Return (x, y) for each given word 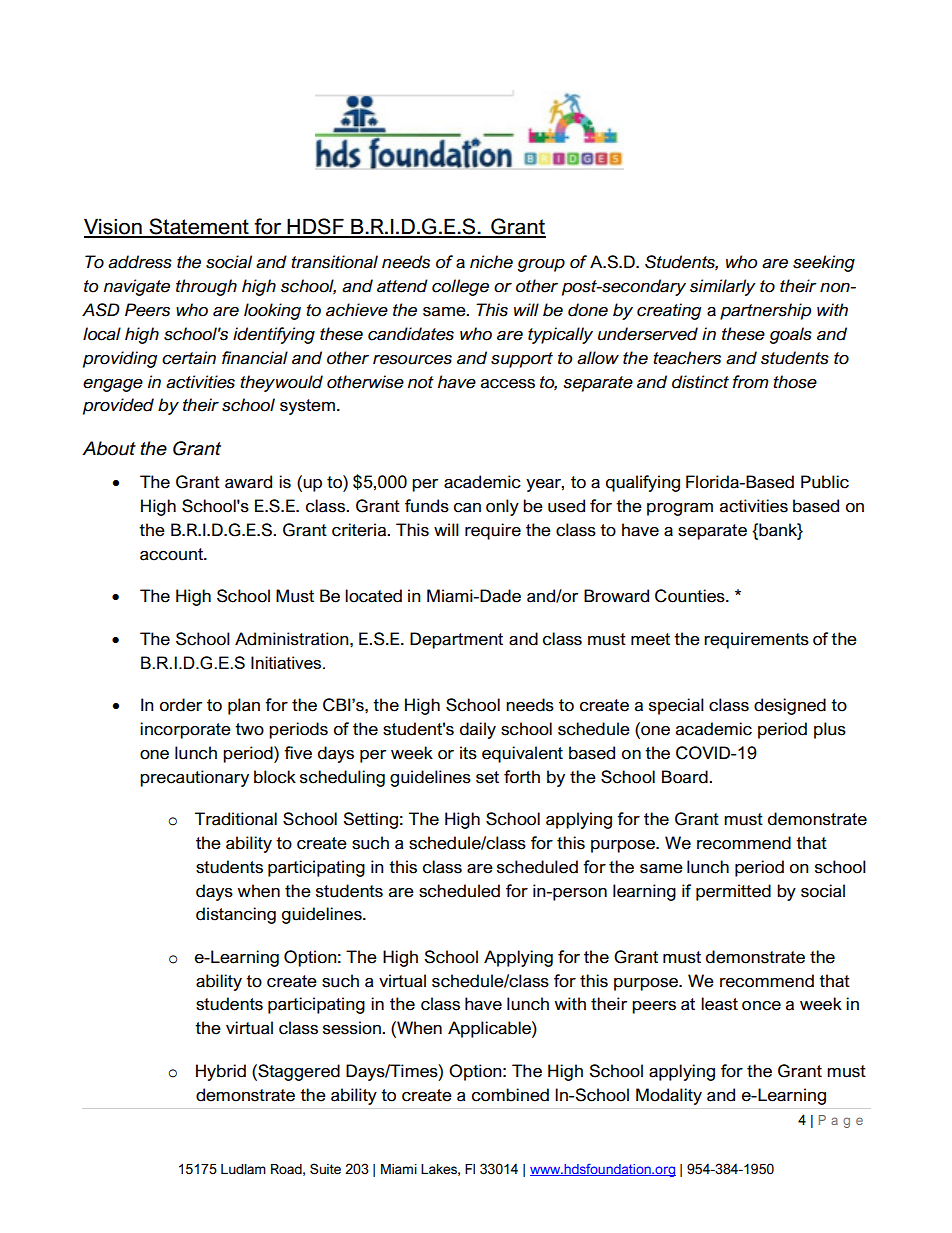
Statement (199, 227)
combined (510, 1095)
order (181, 705)
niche (491, 262)
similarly (723, 287)
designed (790, 706)
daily (478, 730)
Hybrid (221, 1072)
